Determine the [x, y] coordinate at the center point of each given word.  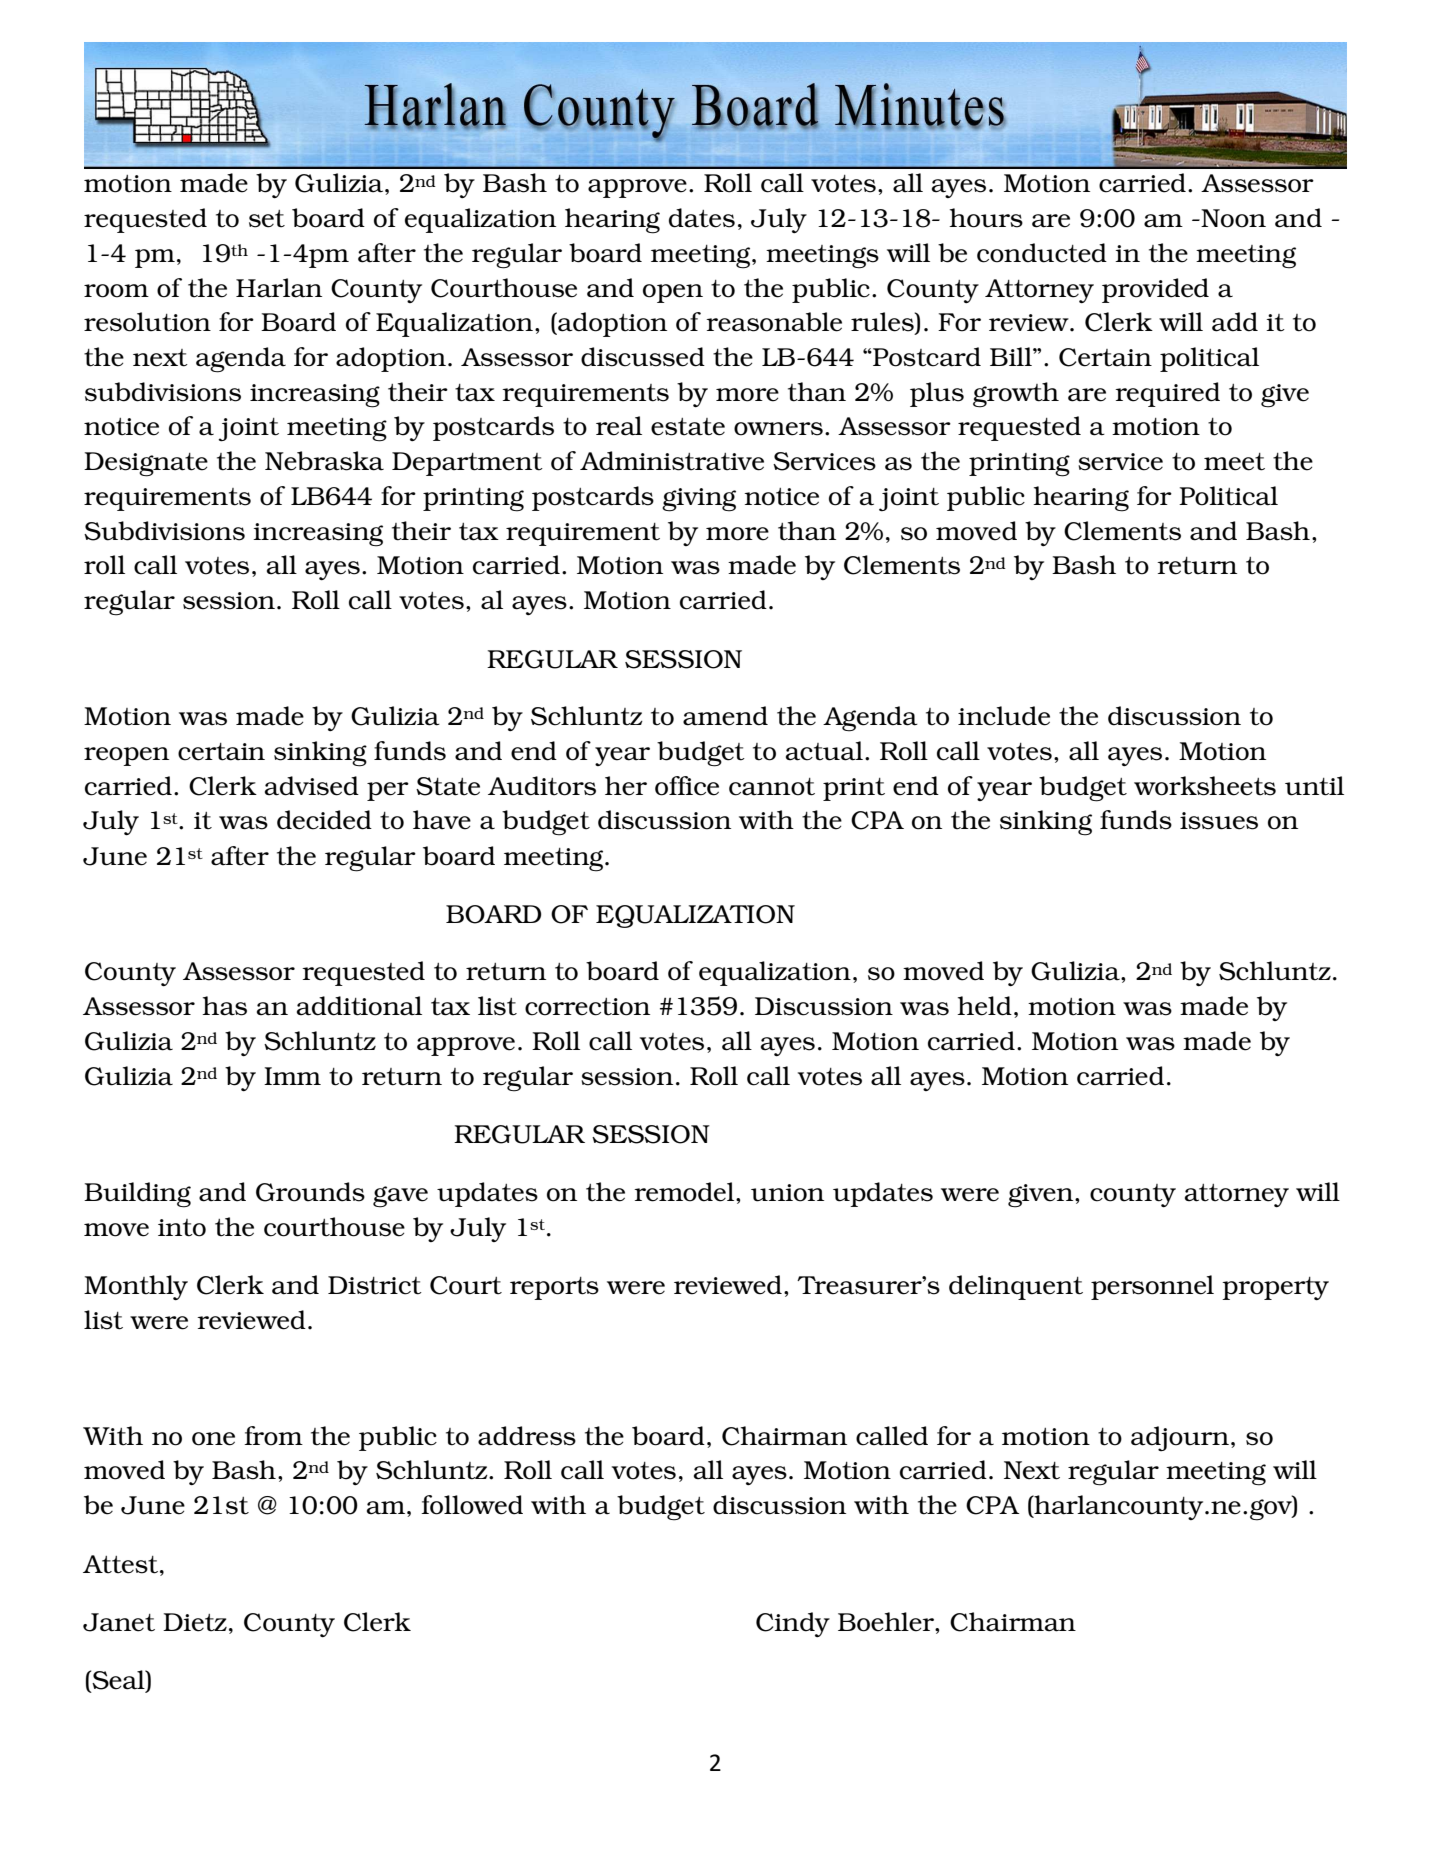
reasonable [774, 322]
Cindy [793, 1624]
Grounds [310, 1192]
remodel [685, 1192]
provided [1155, 290]
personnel [1152, 1287]
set [267, 219]
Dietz [195, 1622]
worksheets [1205, 786]
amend [725, 716]
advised [312, 786]
